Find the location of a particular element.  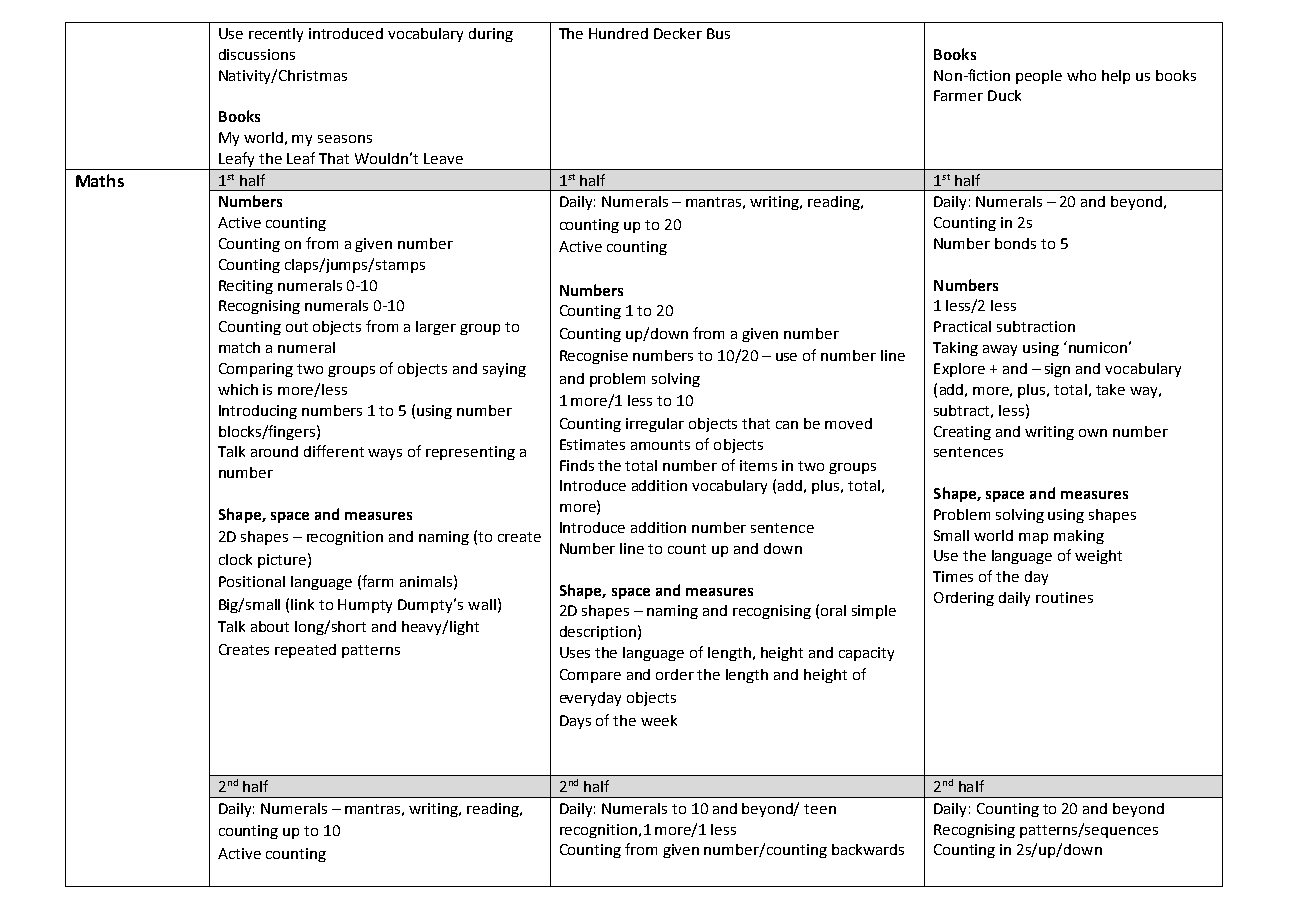

Days is located at coordinates (575, 722).
